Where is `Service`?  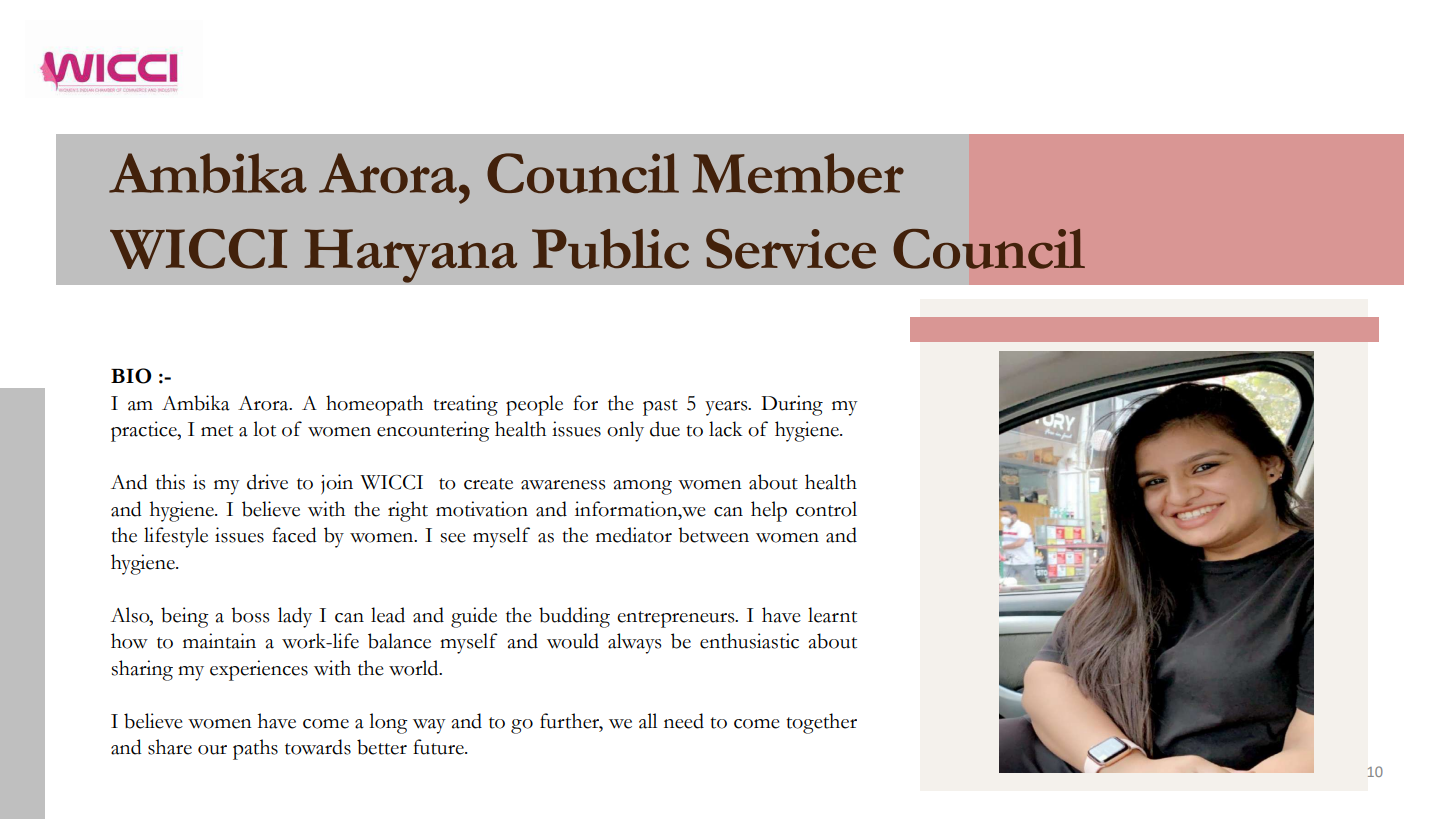
Service is located at coordinates (791, 249).
